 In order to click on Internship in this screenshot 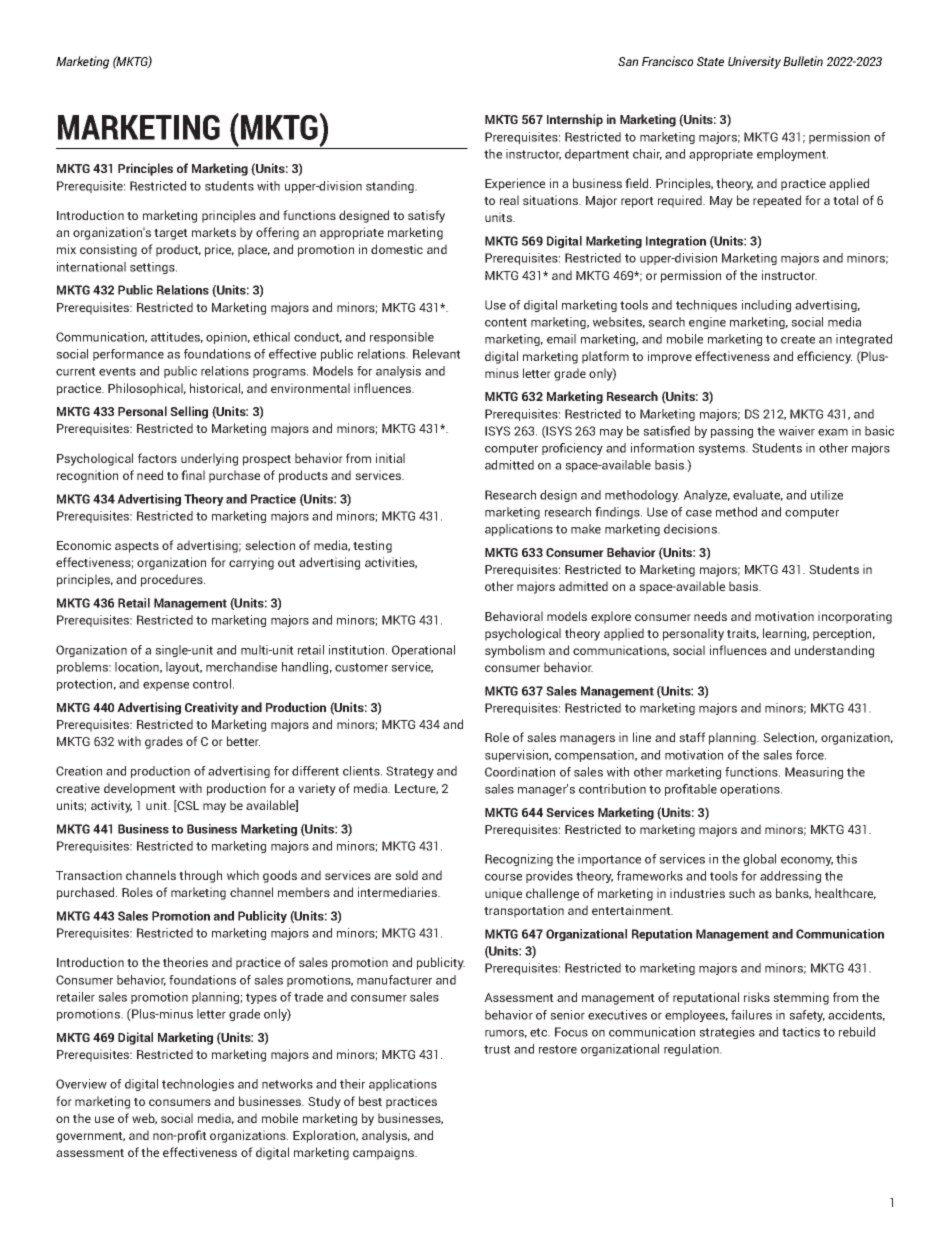, I will do `click(575, 120)`.
